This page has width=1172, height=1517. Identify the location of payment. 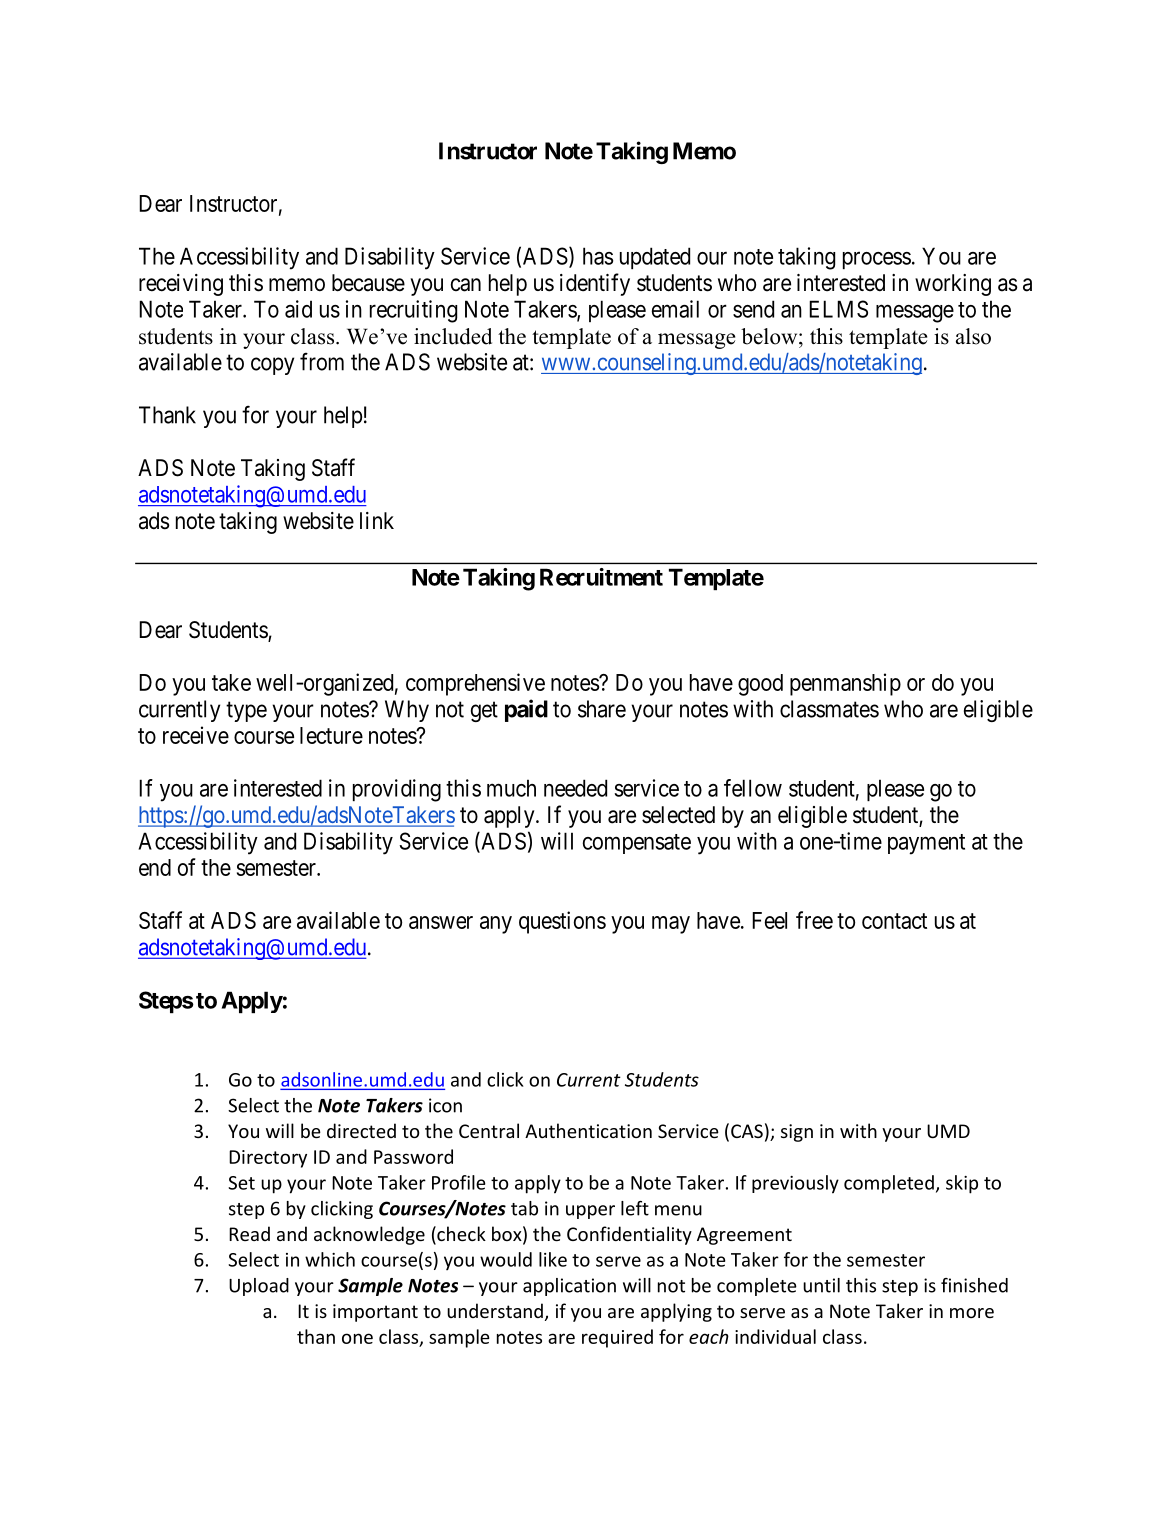
(926, 844).
